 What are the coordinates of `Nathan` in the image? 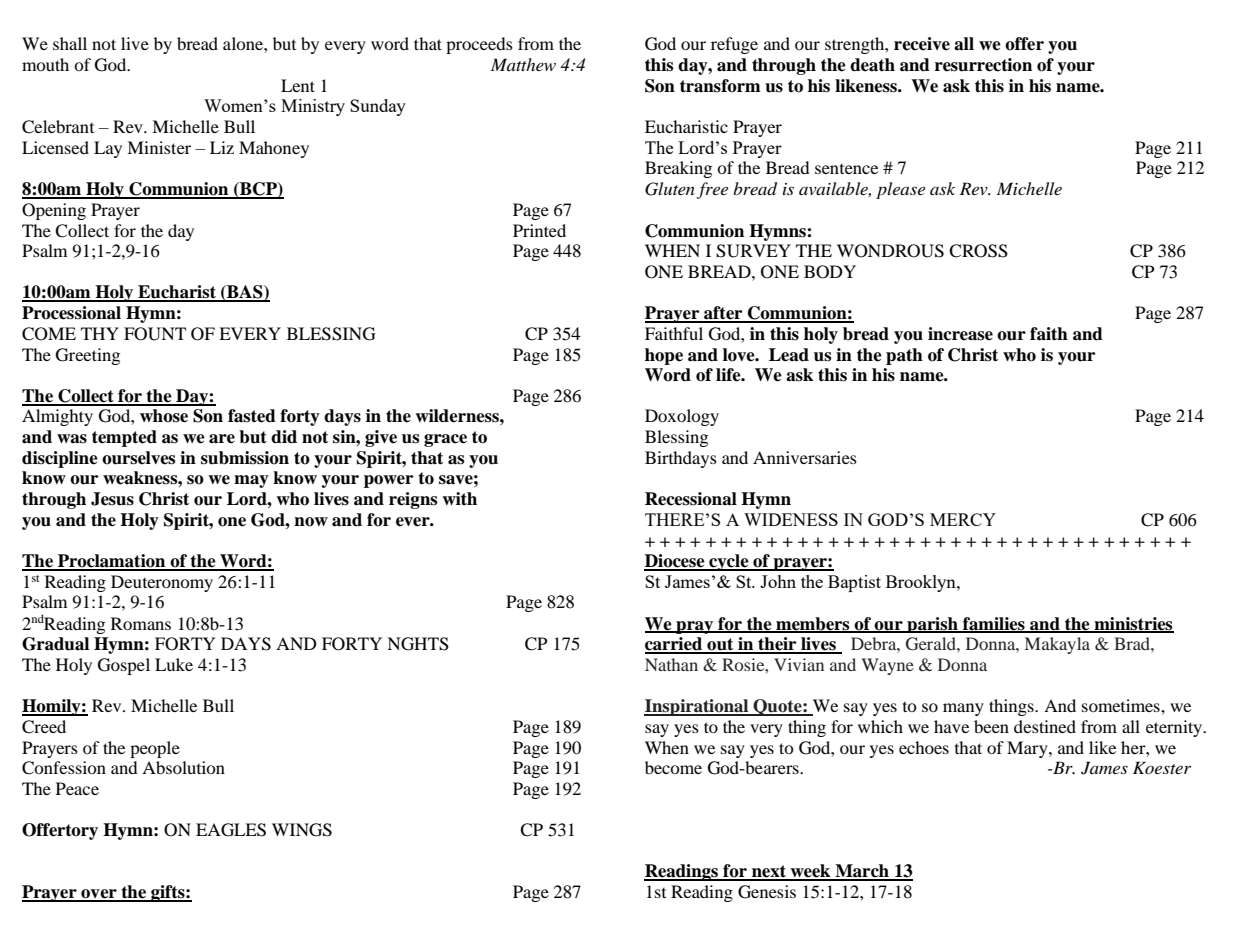 It's located at (671, 664).
